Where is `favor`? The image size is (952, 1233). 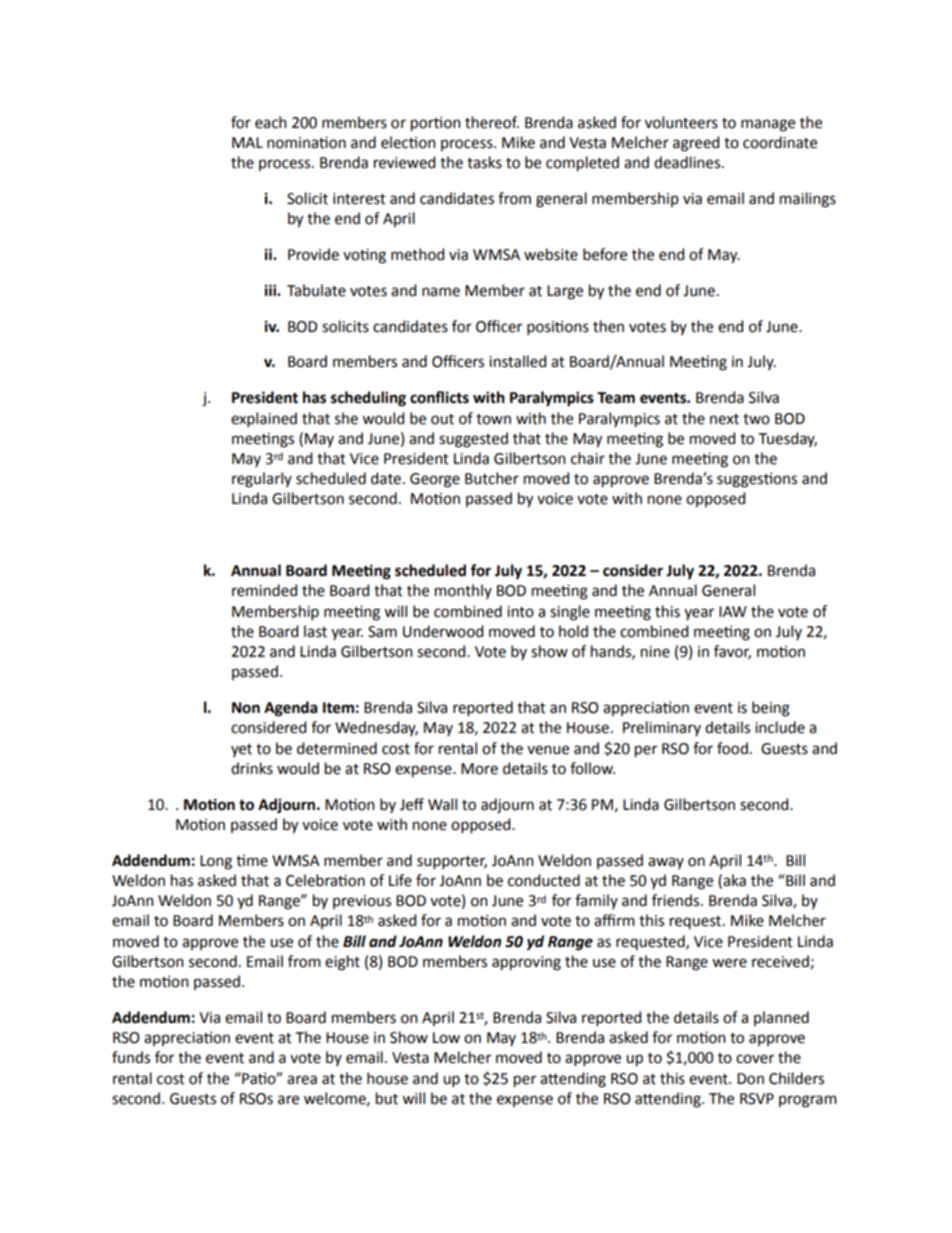
favor is located at coordinates (732, 652).
